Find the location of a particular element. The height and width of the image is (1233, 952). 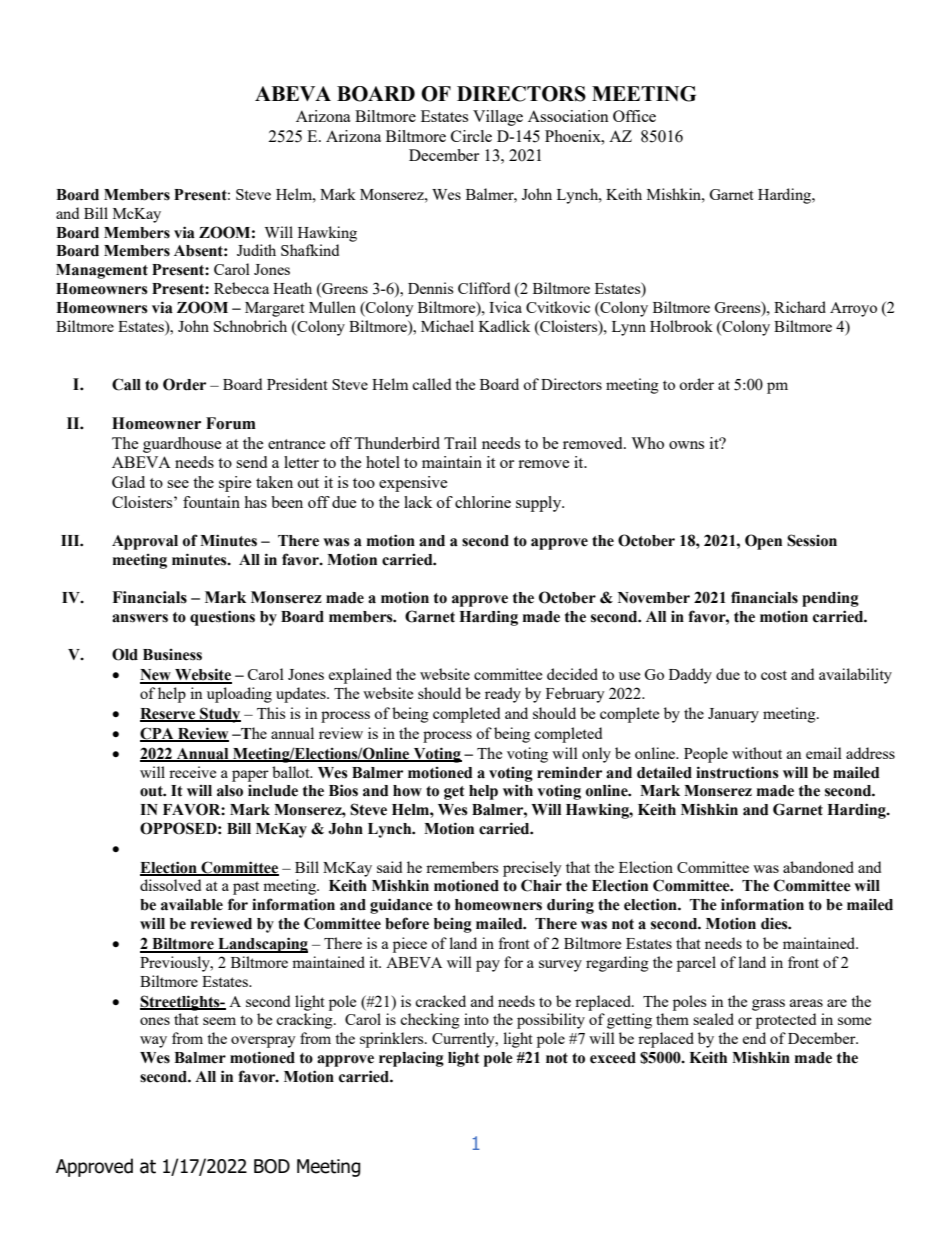

owns is located at coordinates (686, 445).
